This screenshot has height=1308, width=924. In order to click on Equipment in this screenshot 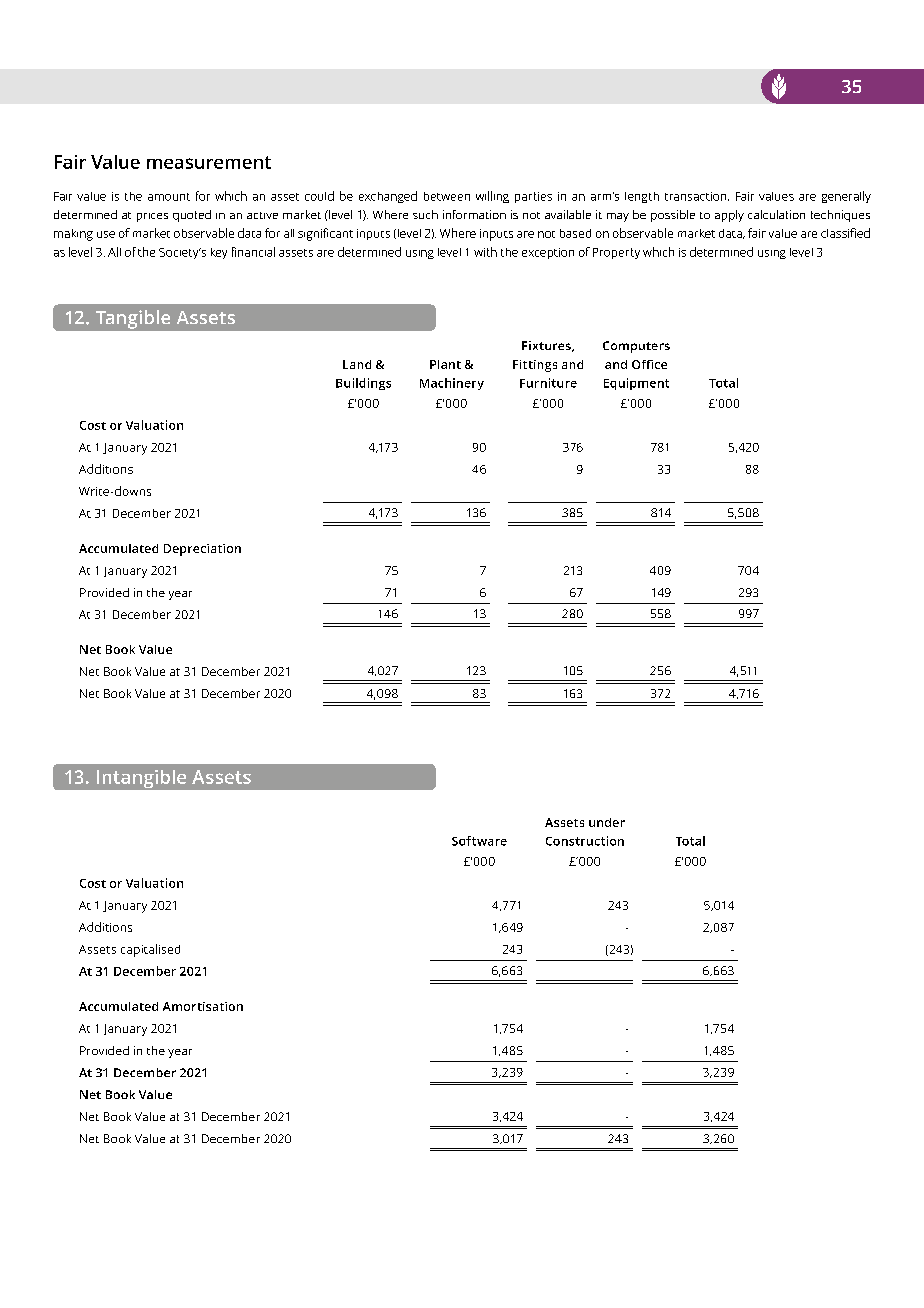, I will do `click(636, 384)`.
